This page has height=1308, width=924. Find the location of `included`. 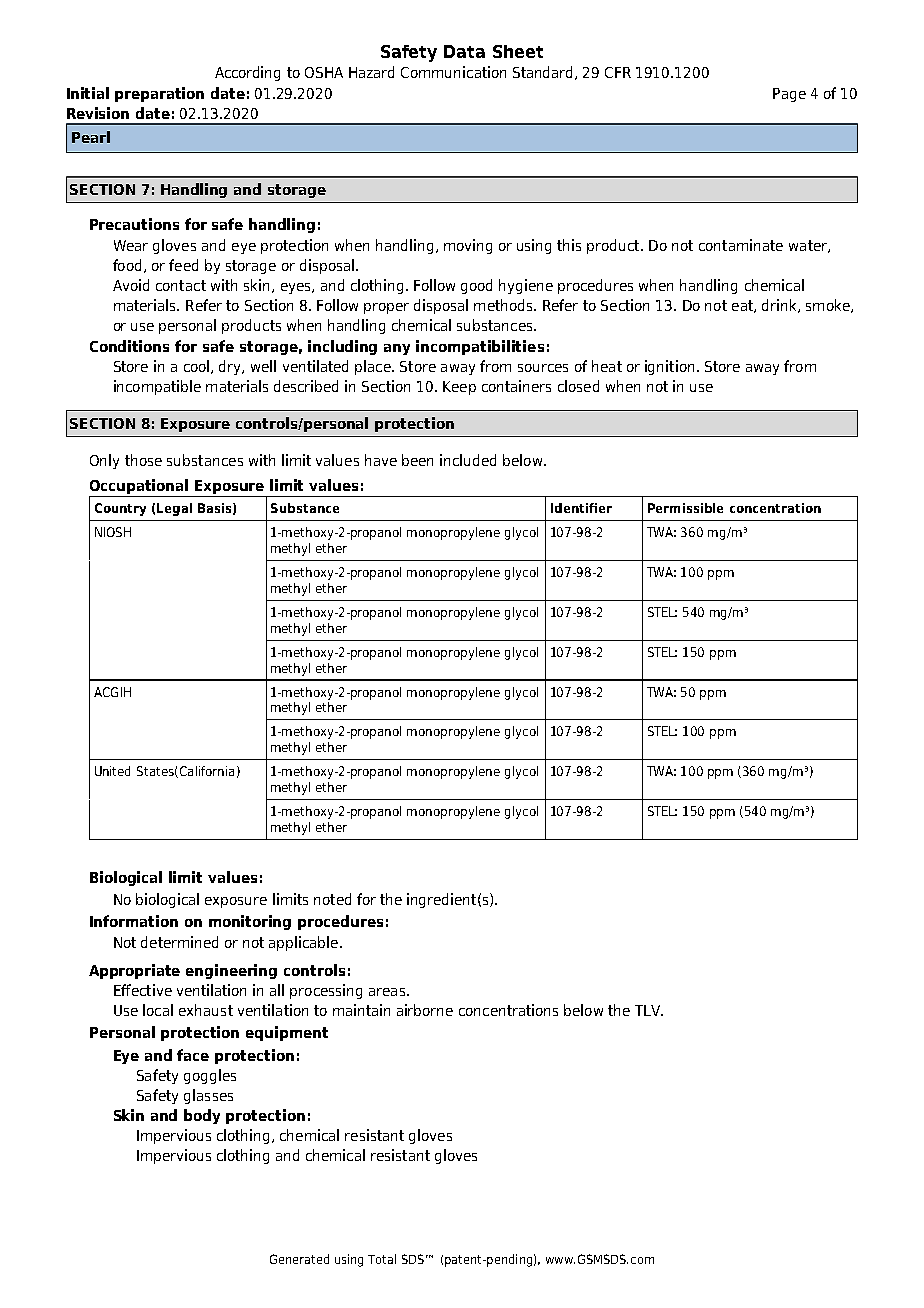

included is located at coordinates (468, 460).
